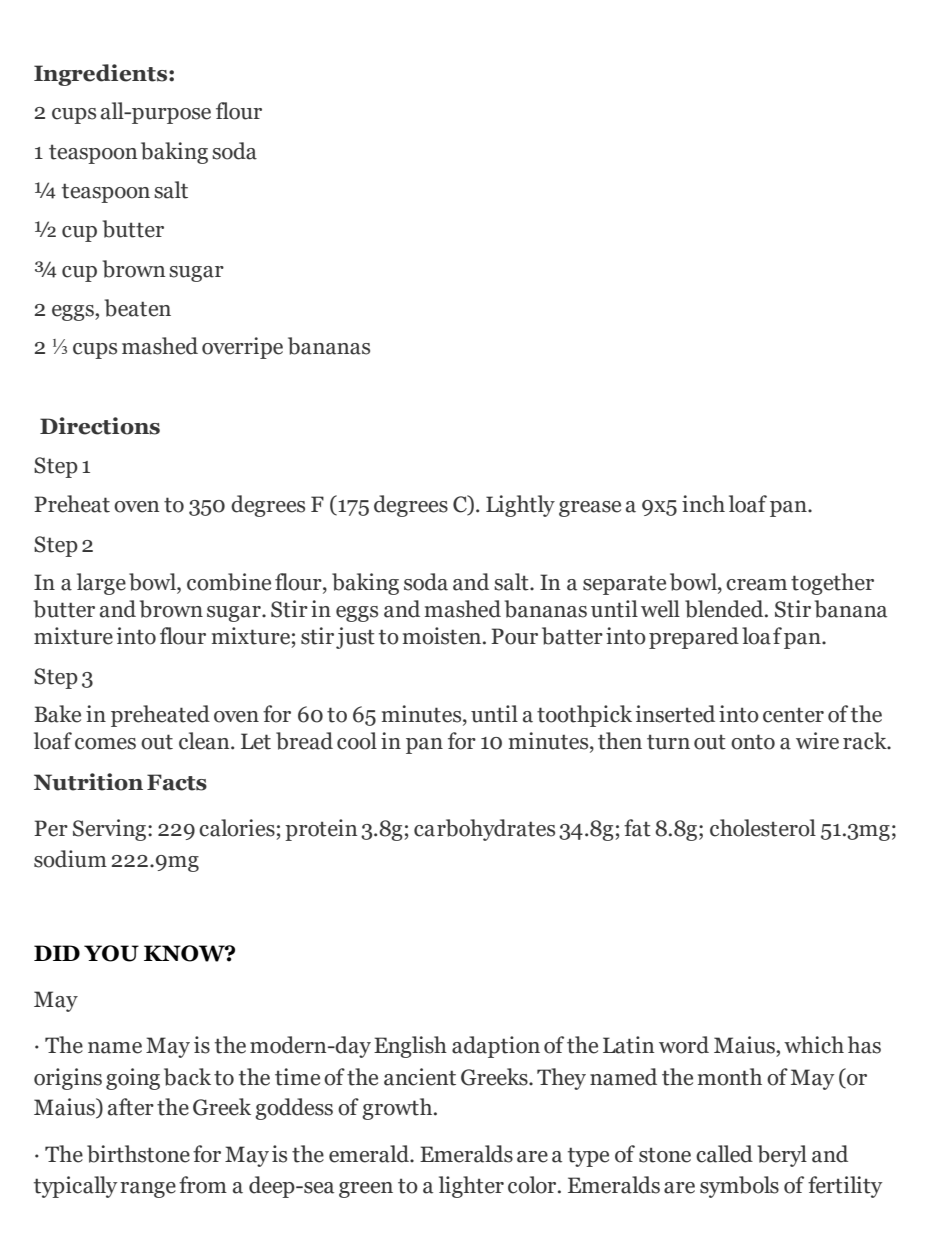 Image resolution: width=952 pixels, height=1233 pixels. I want to click on Lightly, so click(520, 506).
